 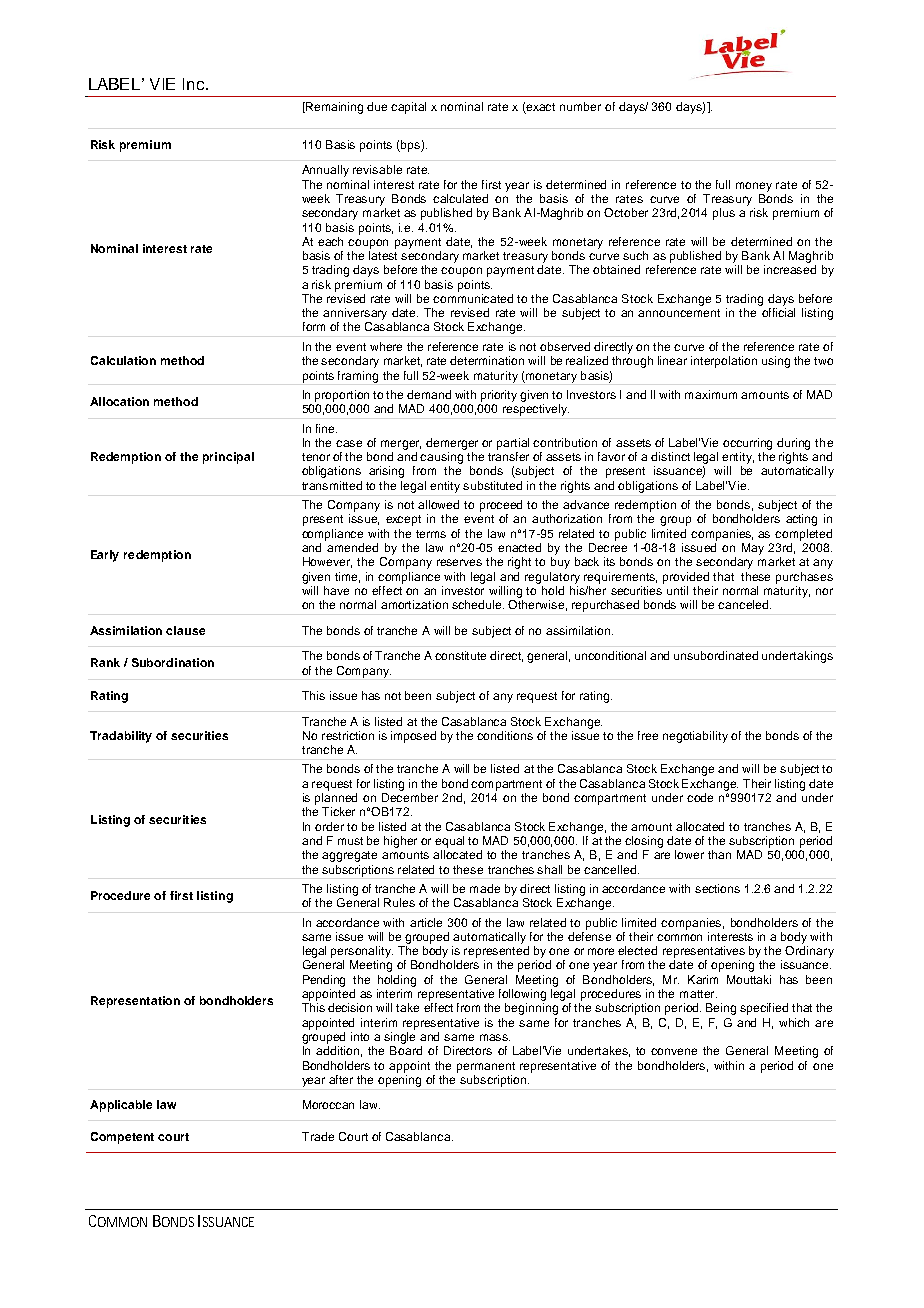 What do you see at coordinates (185, 630) in the image?
I see `clause` at bounding box center [185, 630].
